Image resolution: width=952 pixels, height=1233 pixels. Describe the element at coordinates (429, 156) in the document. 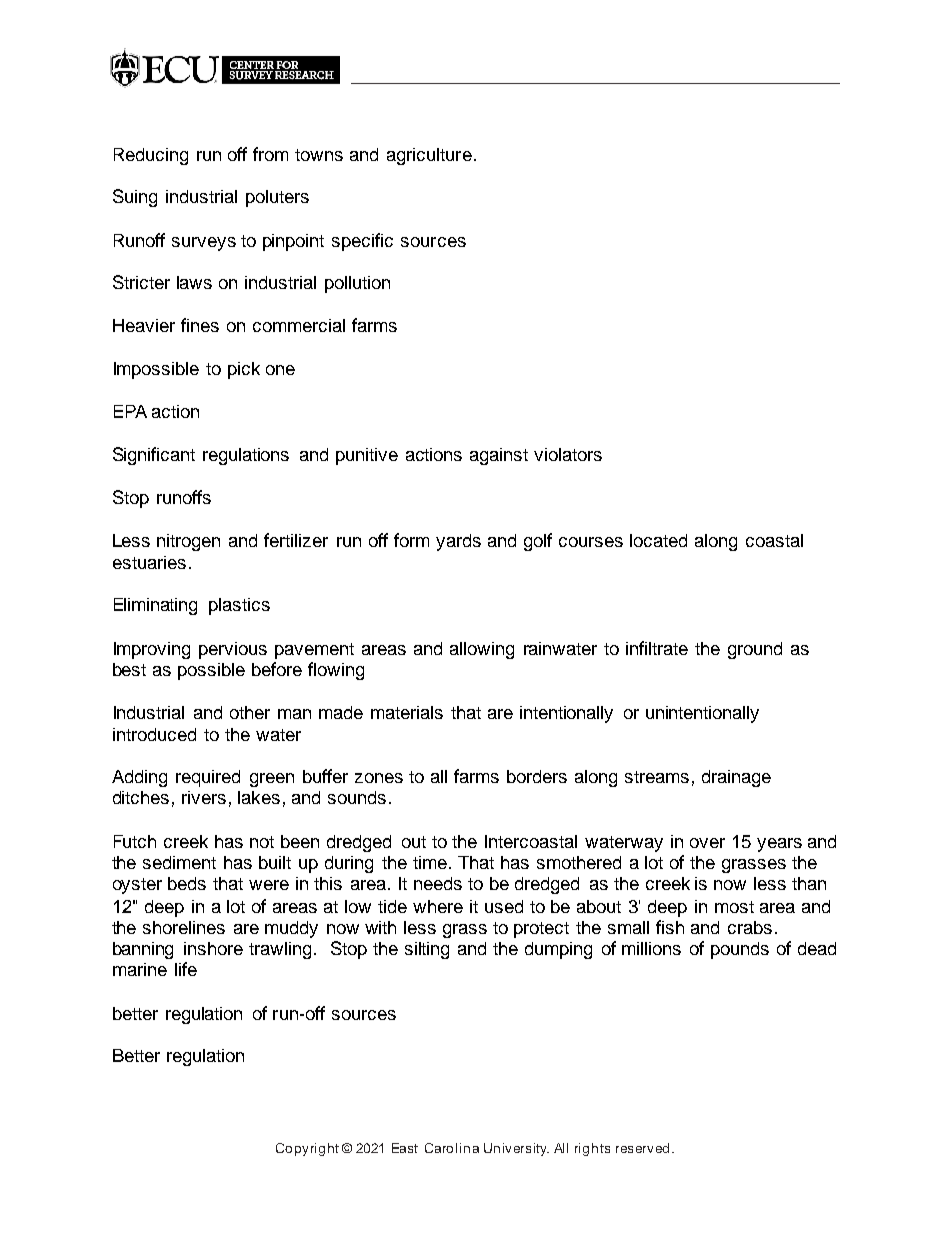

I see `agriculture` at that location.
